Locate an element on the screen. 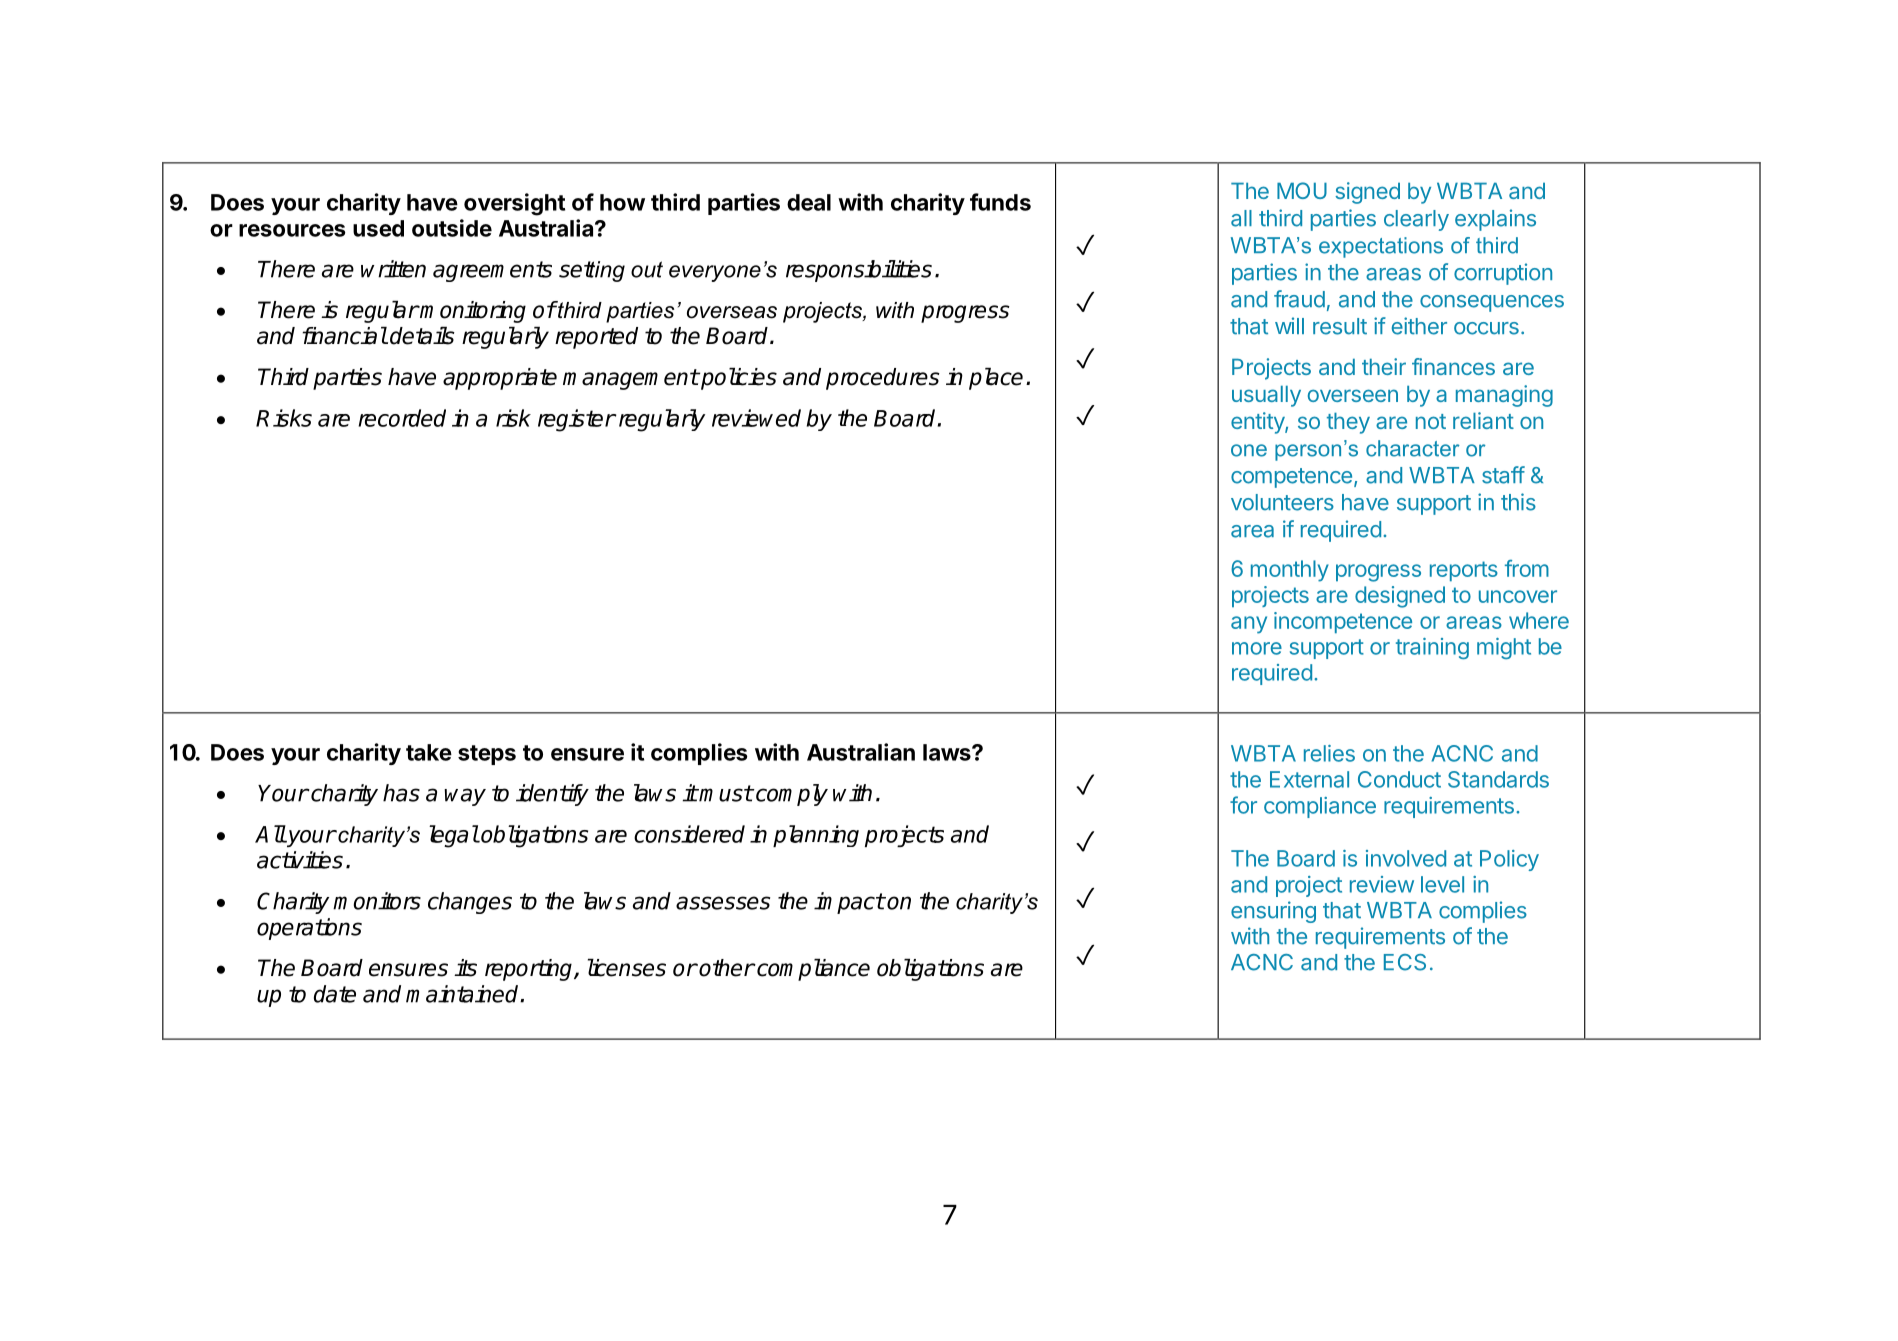 The image size is (1898, 1341). clearly is located at coordinates (1416, 220).
